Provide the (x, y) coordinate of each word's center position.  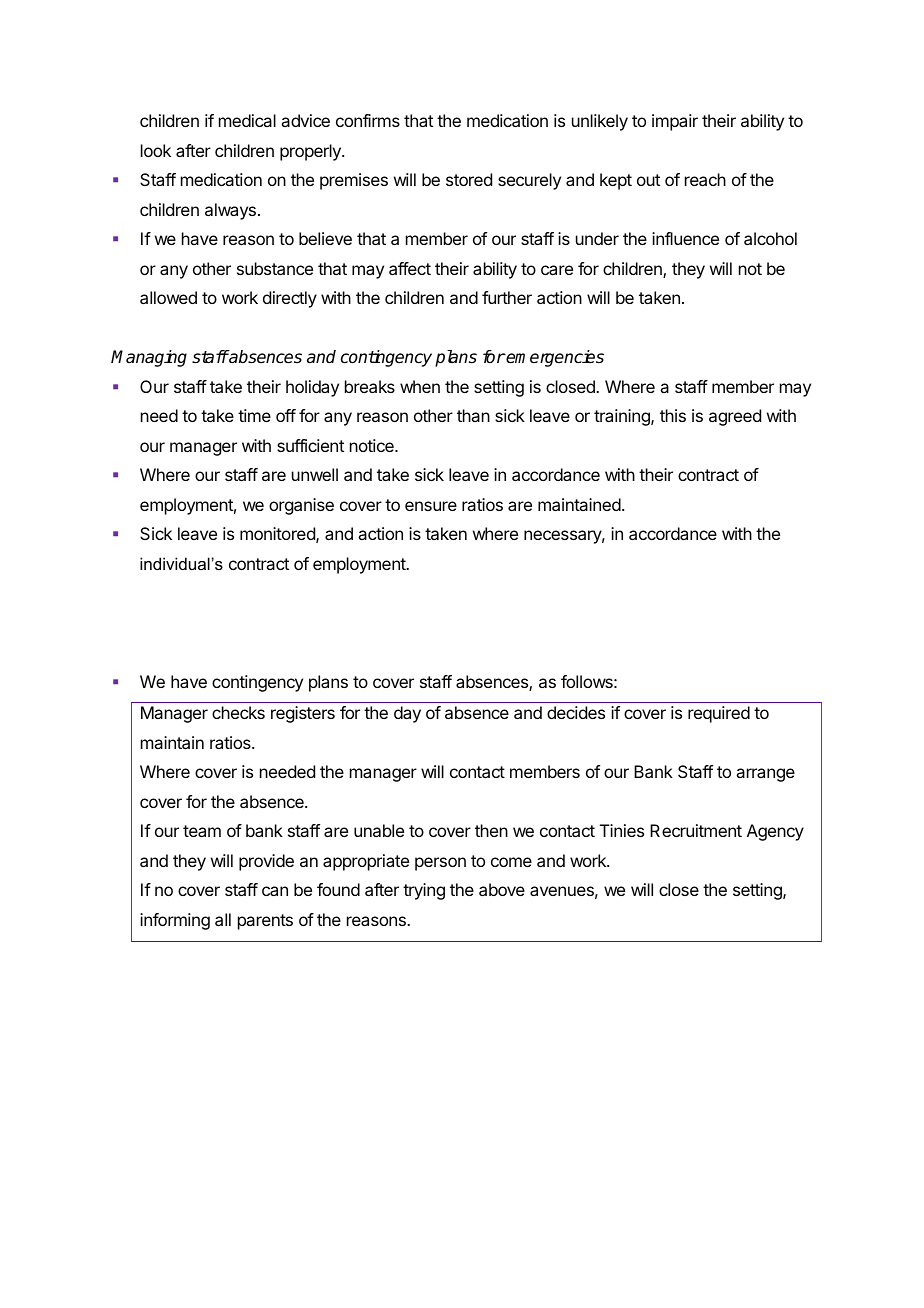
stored (469, 179)
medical (247, 120)
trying (424, 891)
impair (675, 122)
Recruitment (696, 830)
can (275, 891)
